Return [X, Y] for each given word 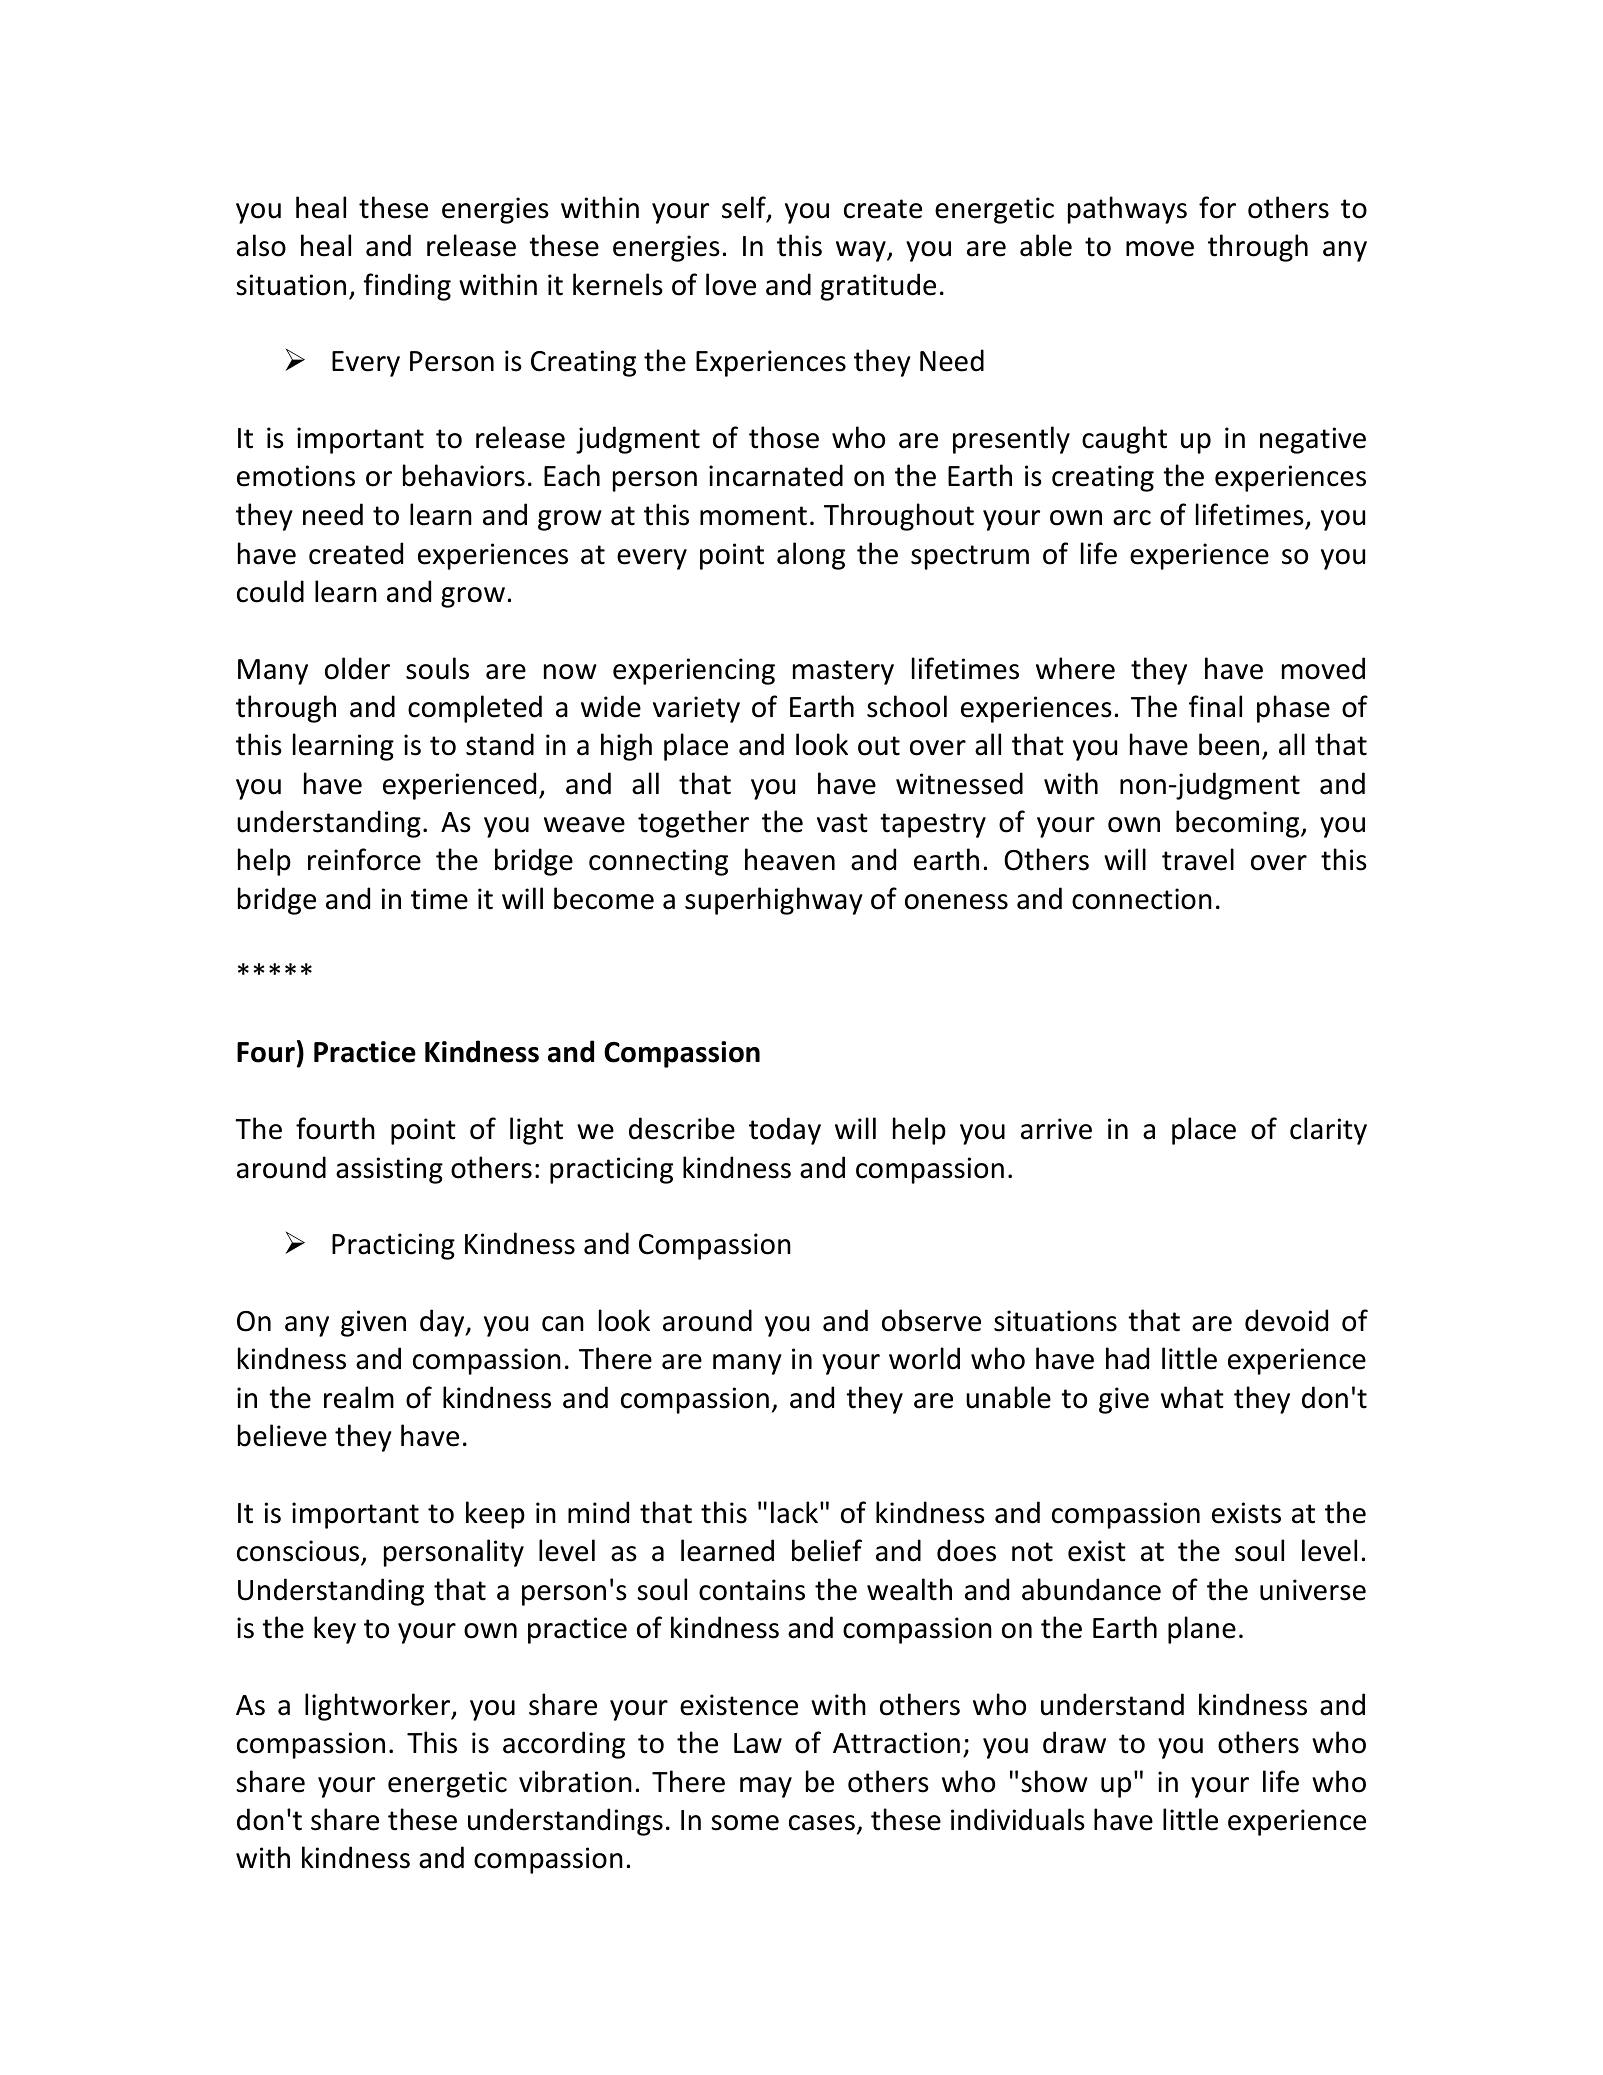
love [731, 284]
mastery [843, 672]
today [785, 1131]
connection [1142, 899]
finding [407, 287]
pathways [1127, 210]
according [564, 1745]
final [1215, 706]
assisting [389, 1170]
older [357, 668]
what [1192, 1397]
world [924, 1358]
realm [359, 1397]
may [766, 1787]
